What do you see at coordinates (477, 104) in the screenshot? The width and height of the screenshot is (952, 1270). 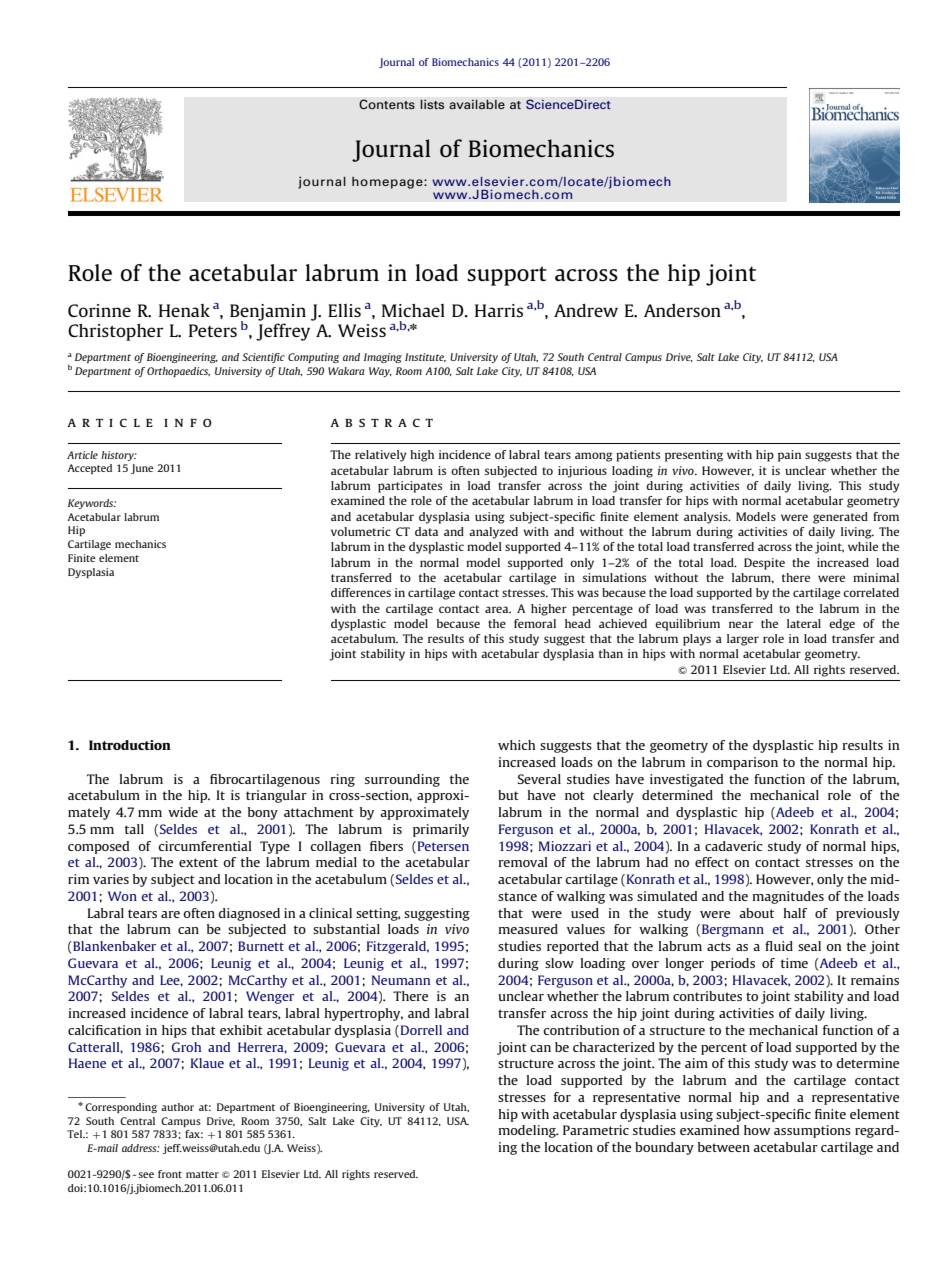 I see `available` at bounding box center [477, 104].
